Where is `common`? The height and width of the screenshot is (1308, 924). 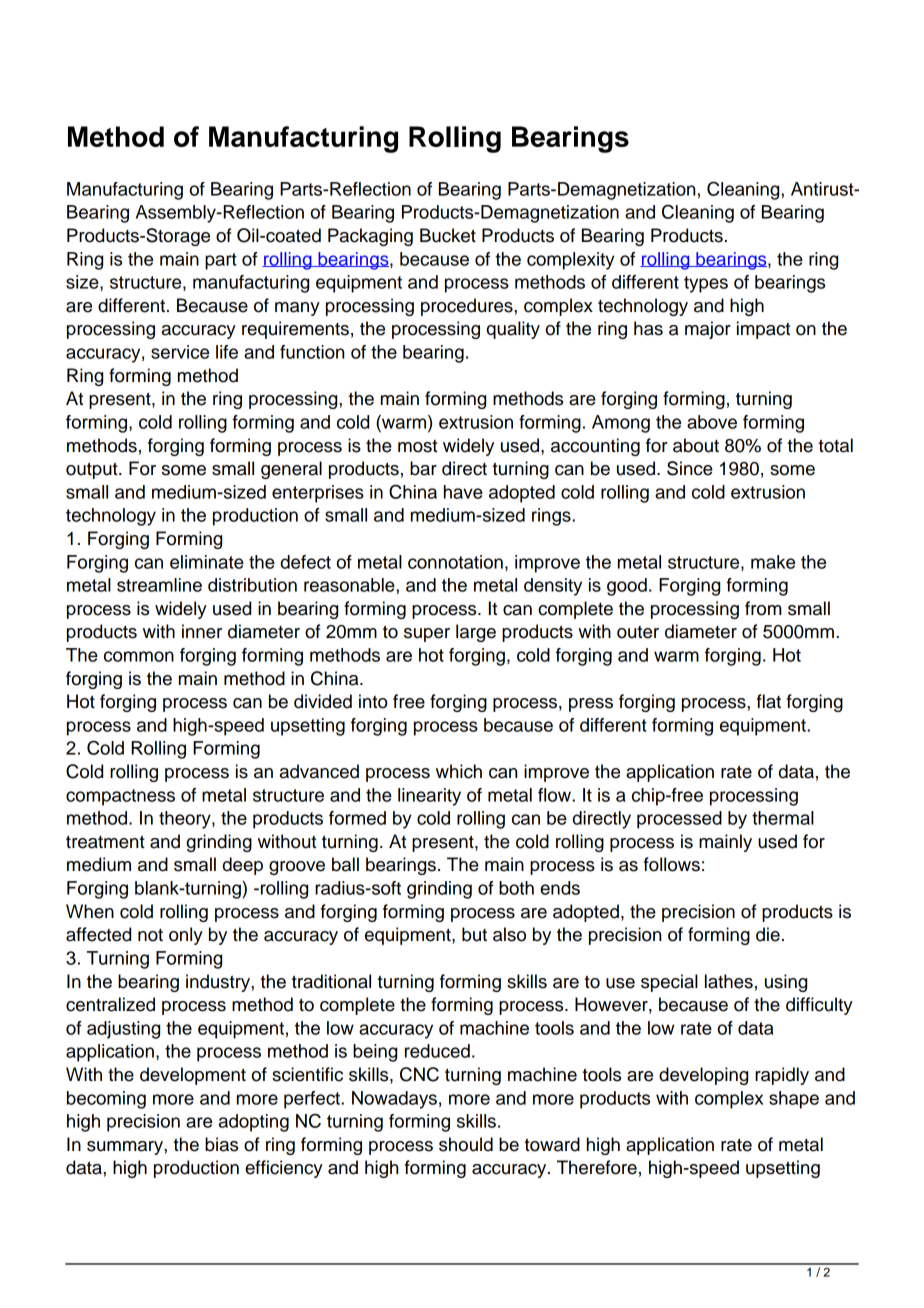 common is located at coordinates (139, 656).
